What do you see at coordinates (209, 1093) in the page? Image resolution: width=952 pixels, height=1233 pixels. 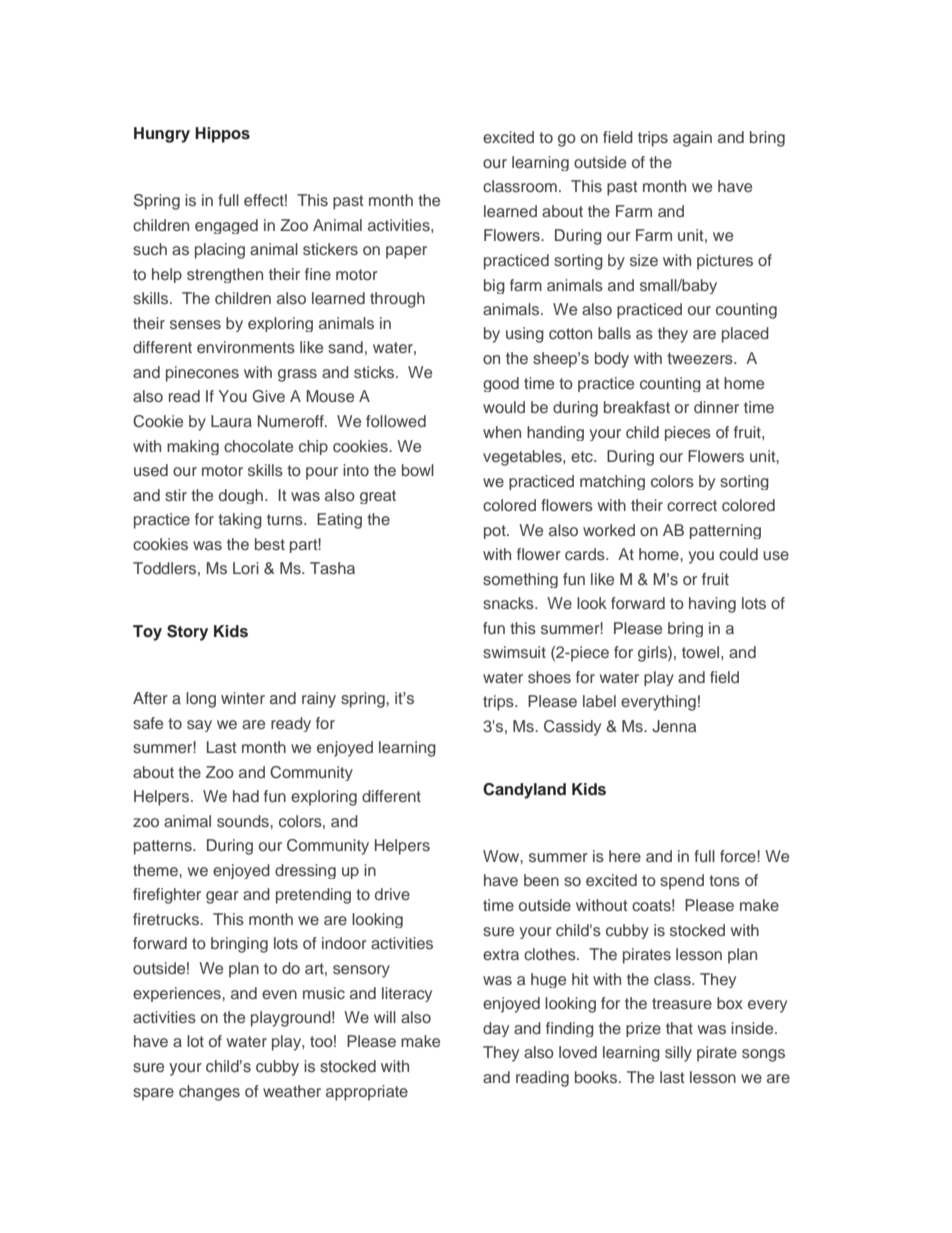 I see `changes` at bounding box center [209, 1093].
